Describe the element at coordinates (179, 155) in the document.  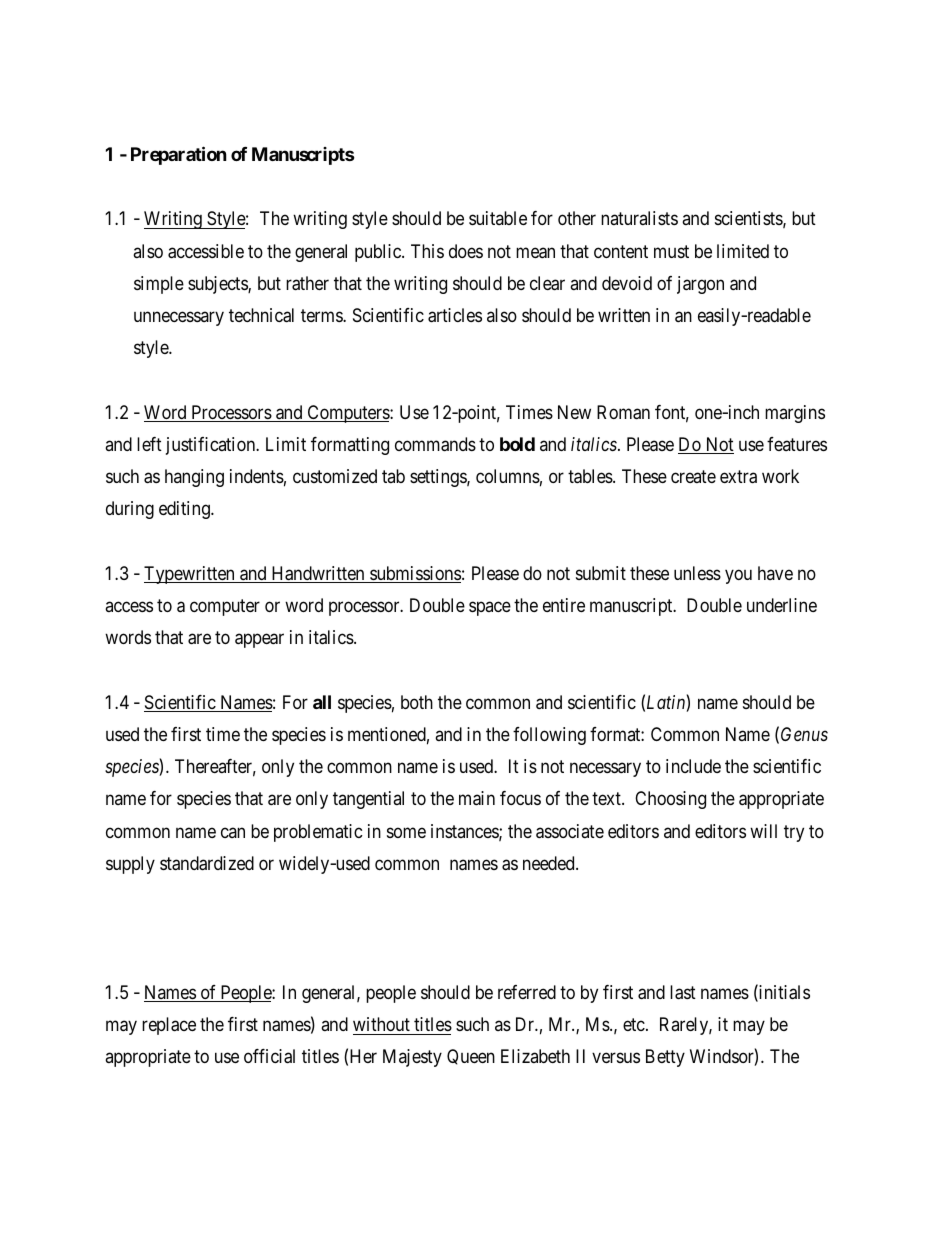
I see `Preparation` at that location.
